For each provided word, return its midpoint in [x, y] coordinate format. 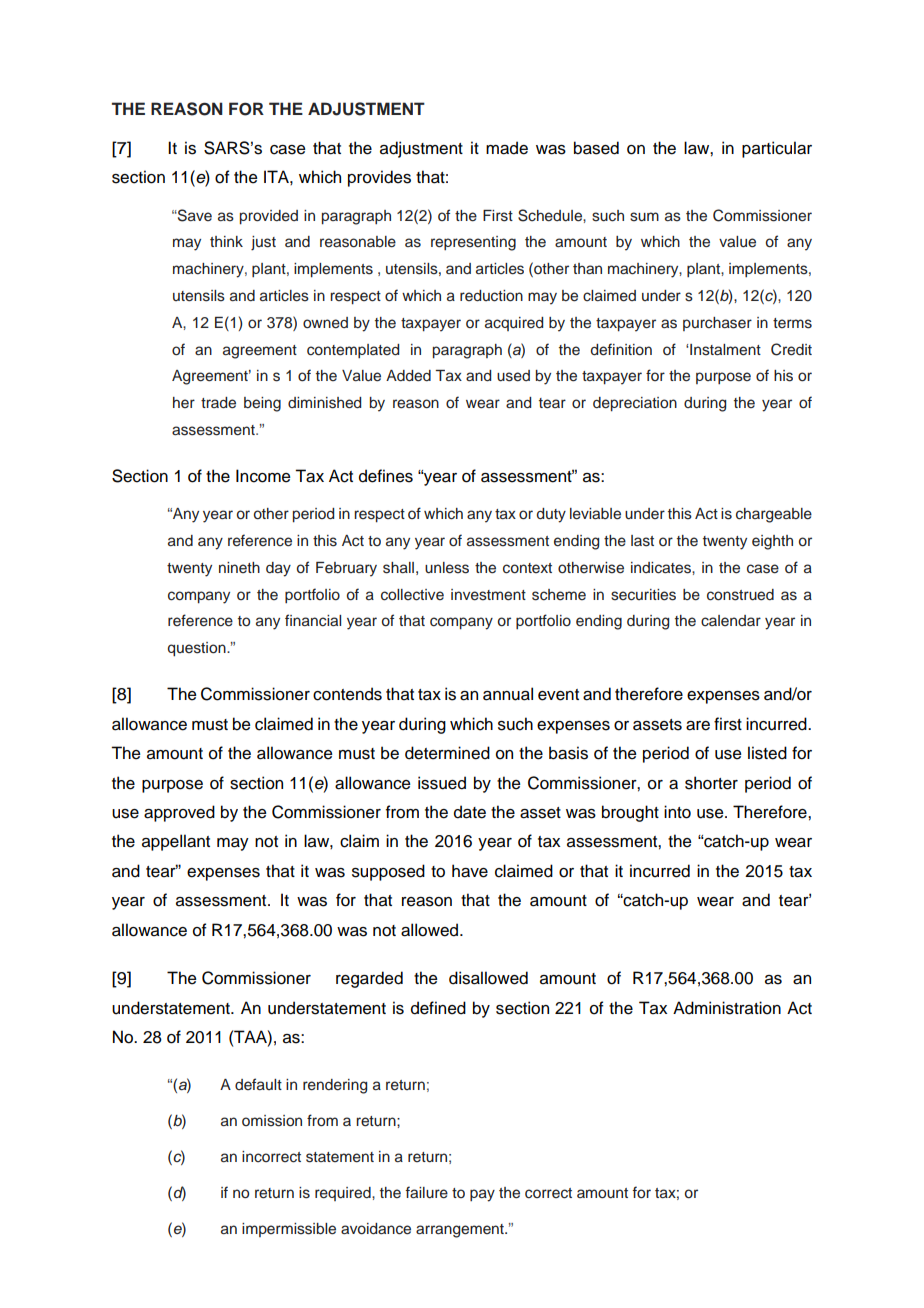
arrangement [461, 1231]
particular [777, 149]
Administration [727, 1008]
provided [269, 217]
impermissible [289, 1230]
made [507, 148]
